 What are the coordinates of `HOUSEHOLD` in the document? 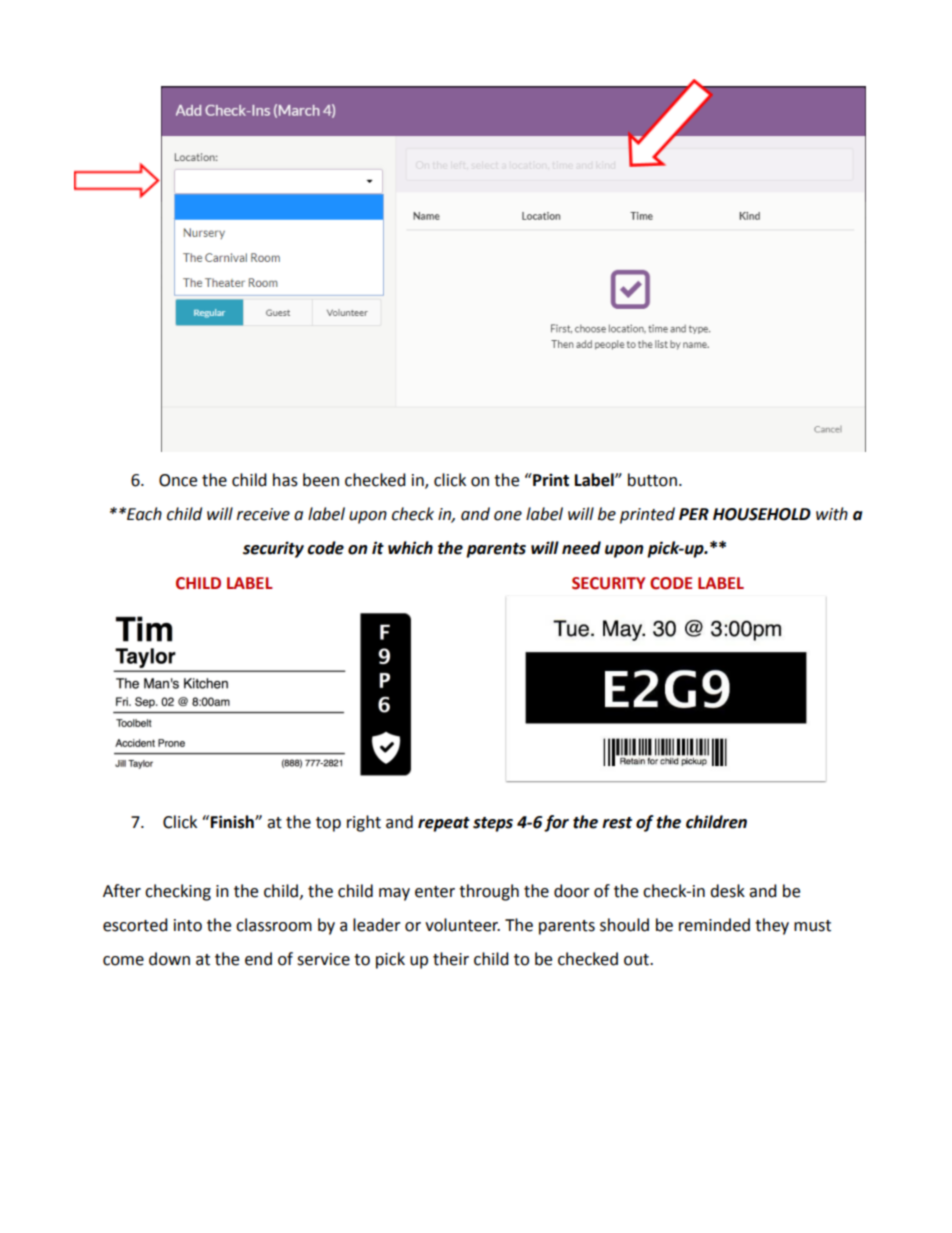 It's located at (762, 514).
